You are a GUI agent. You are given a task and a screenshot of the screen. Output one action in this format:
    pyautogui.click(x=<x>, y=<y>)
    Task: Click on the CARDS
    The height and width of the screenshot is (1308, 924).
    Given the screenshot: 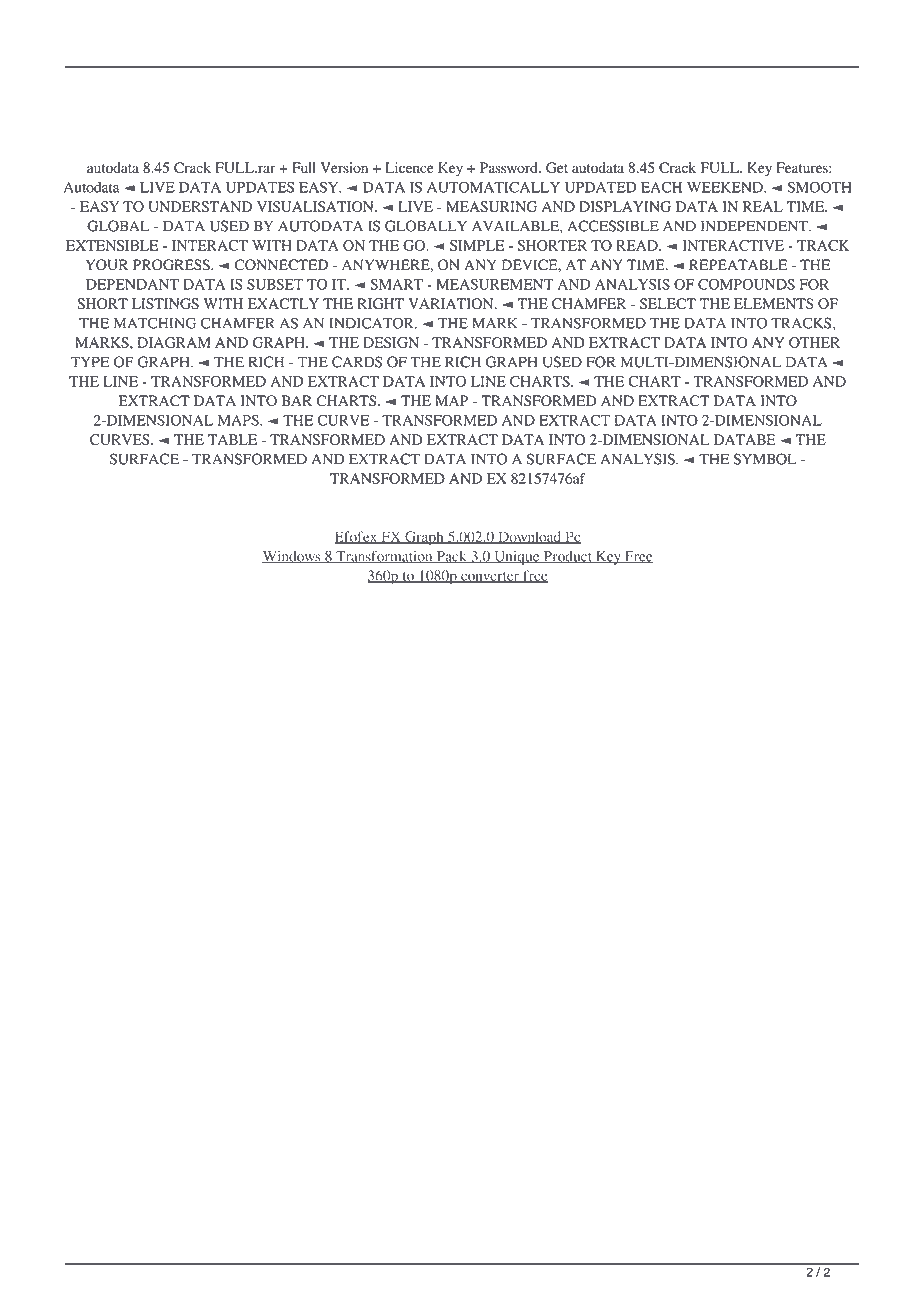 What is the action you would take?
    pyautogui.click(x=357, y=362)
